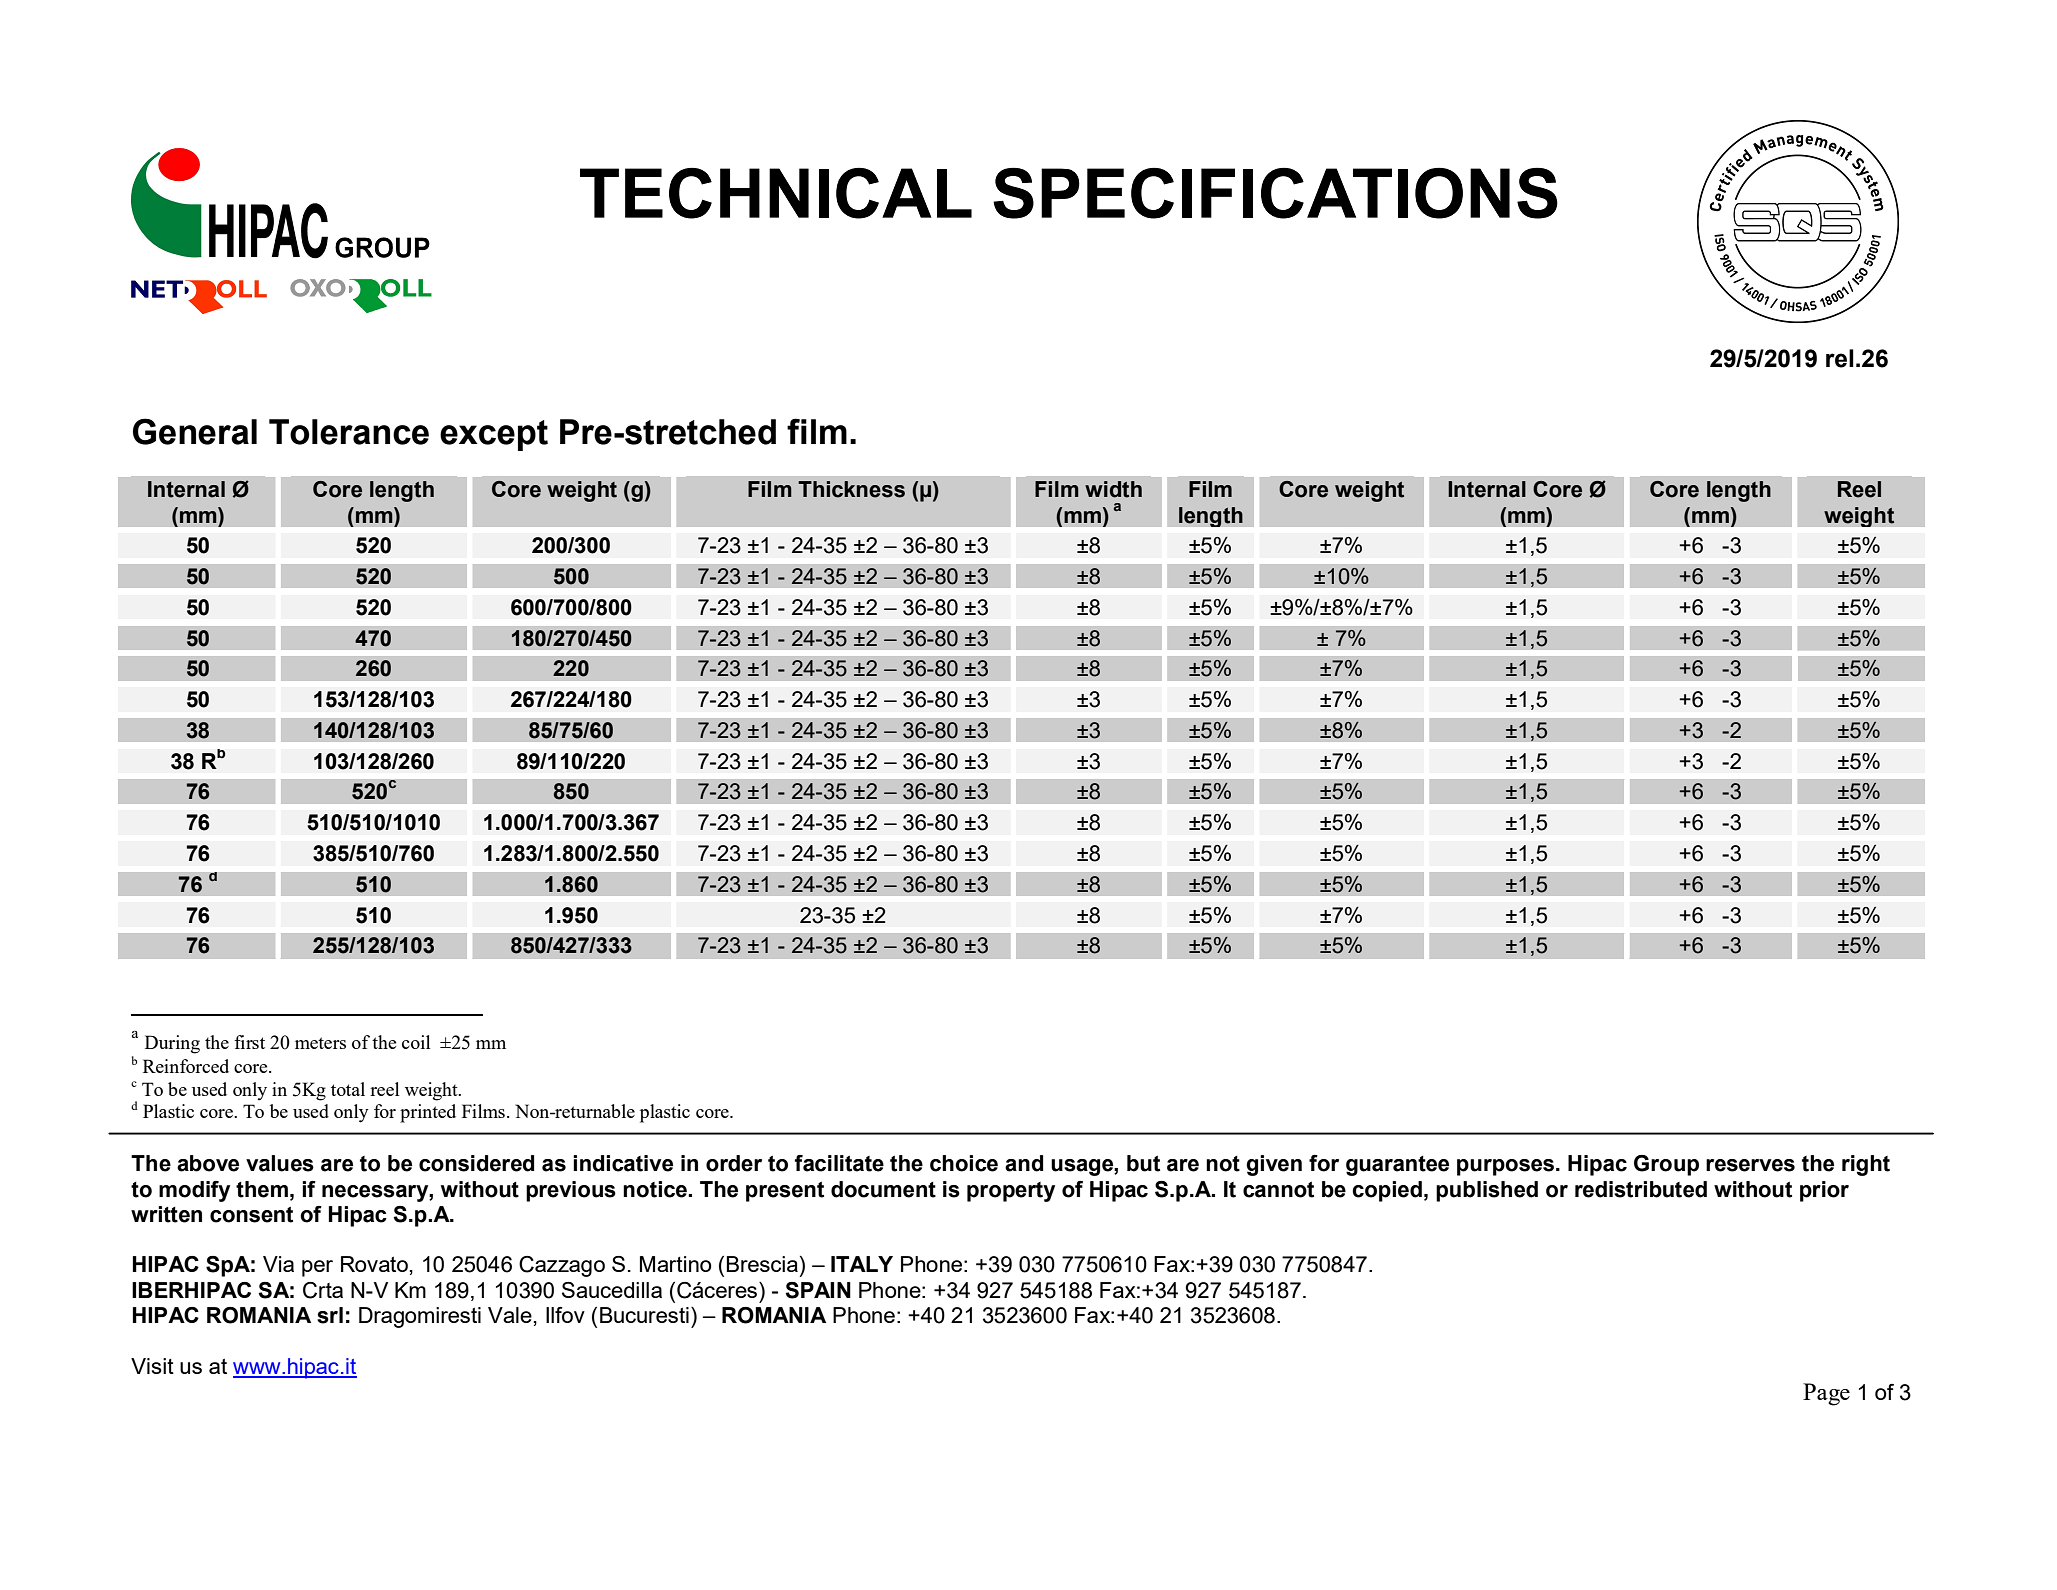 This screenshot has width=2057, height=1590. I want to click on SPAIN, so click(818, 1290).
